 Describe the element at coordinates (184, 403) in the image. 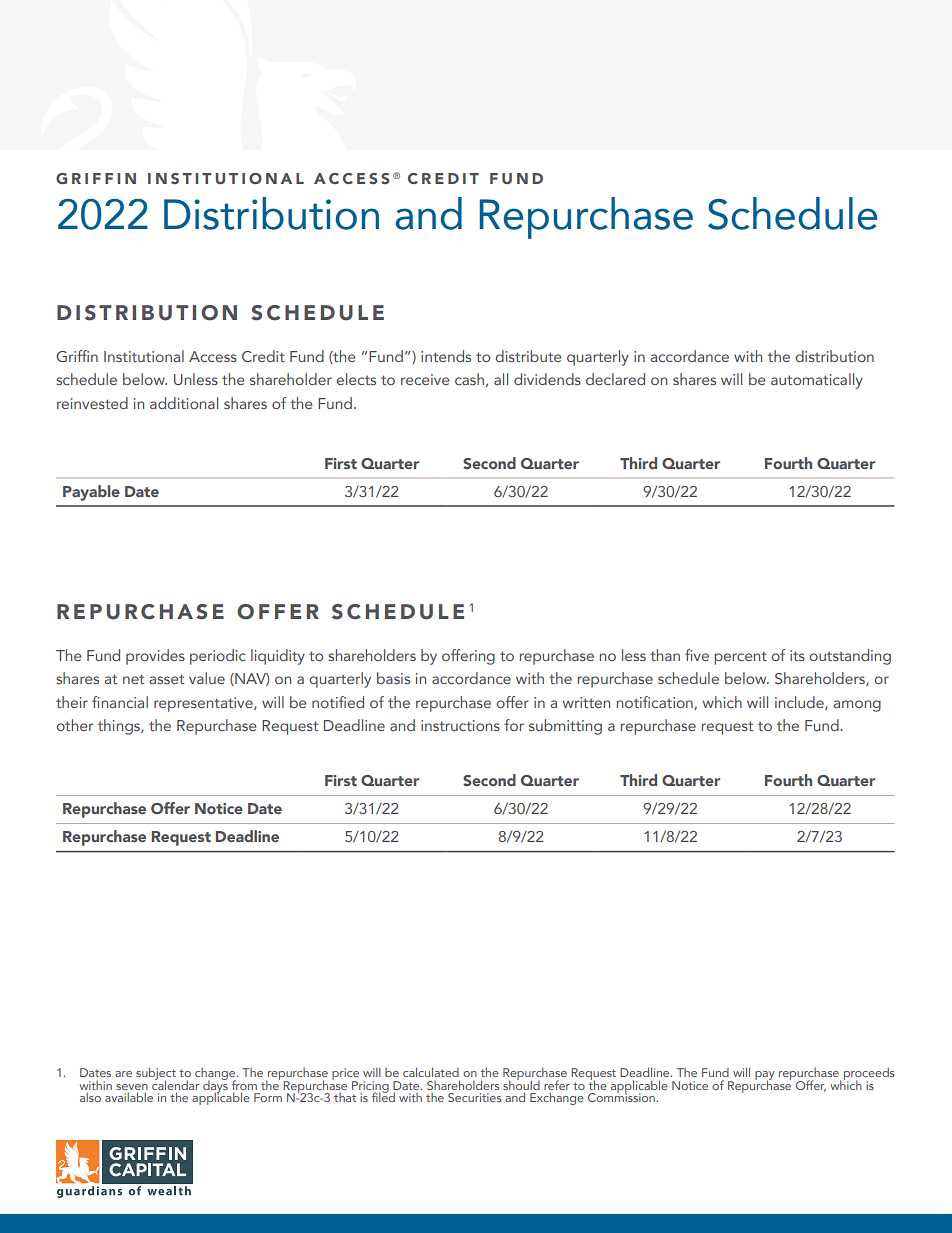

I see `additional` at that location.
